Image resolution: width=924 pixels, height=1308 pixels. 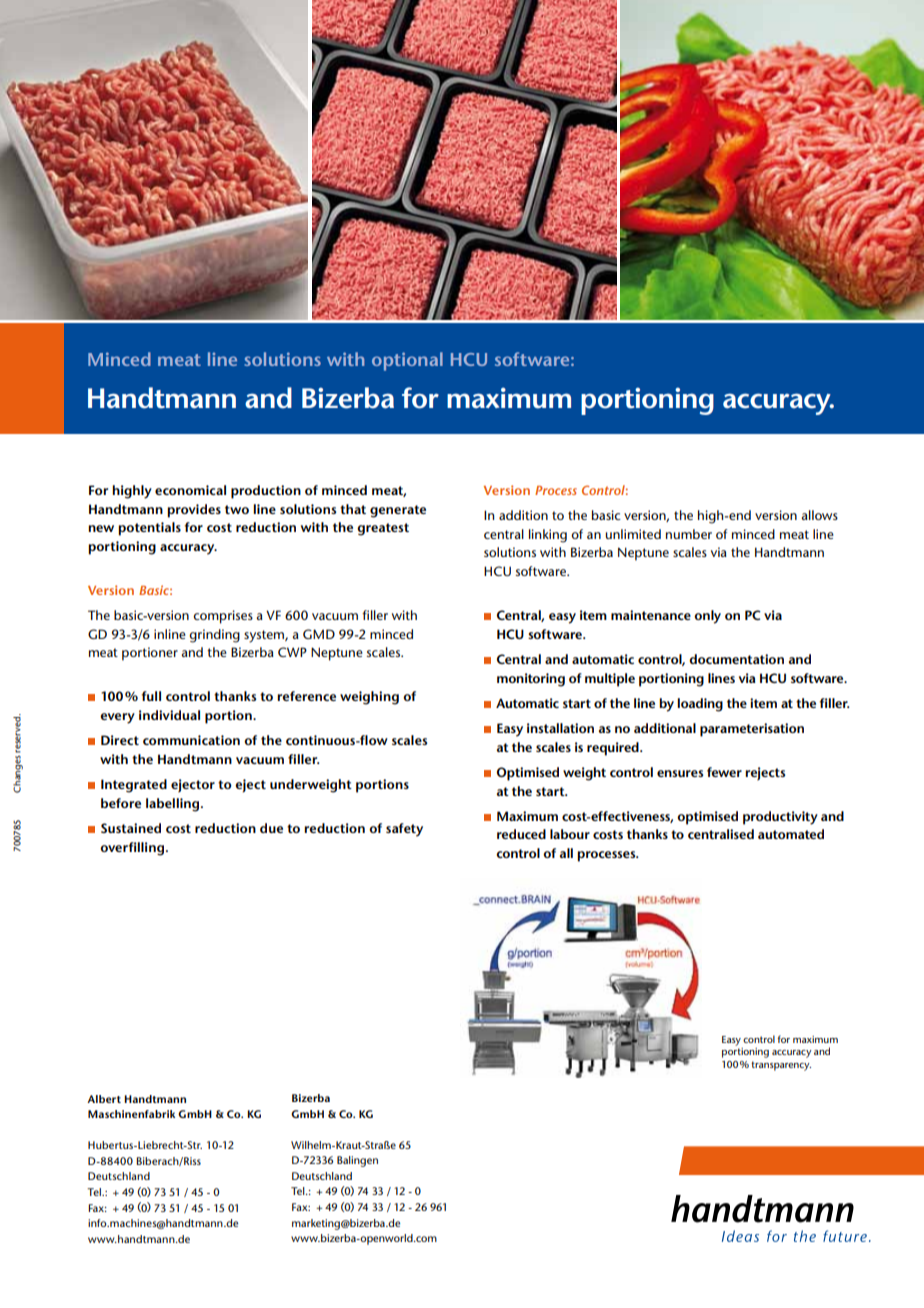 I want to click on labelling, so click(x=174, y=805).
